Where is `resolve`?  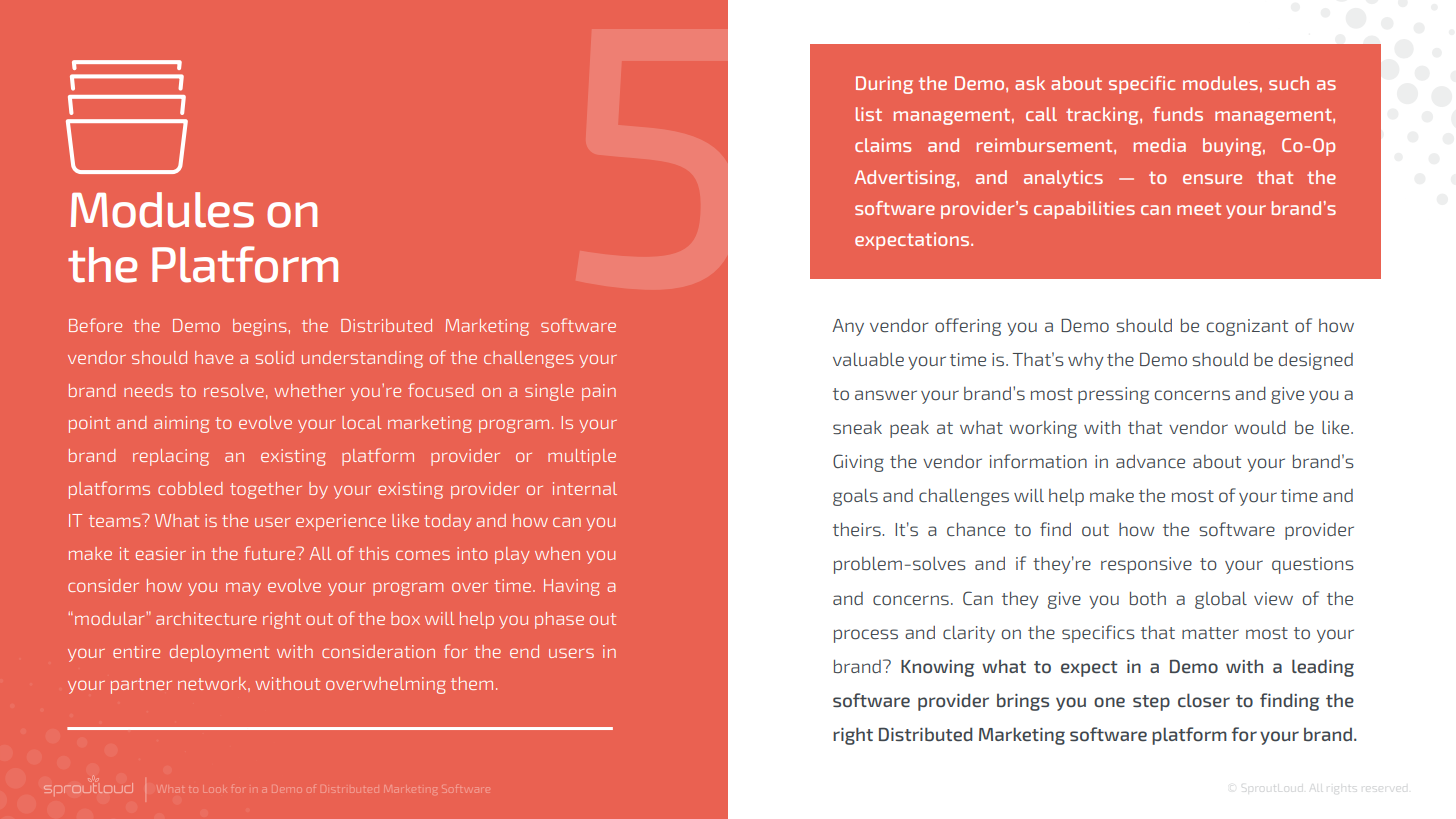 resolve is located at coordinates (234, 390).
